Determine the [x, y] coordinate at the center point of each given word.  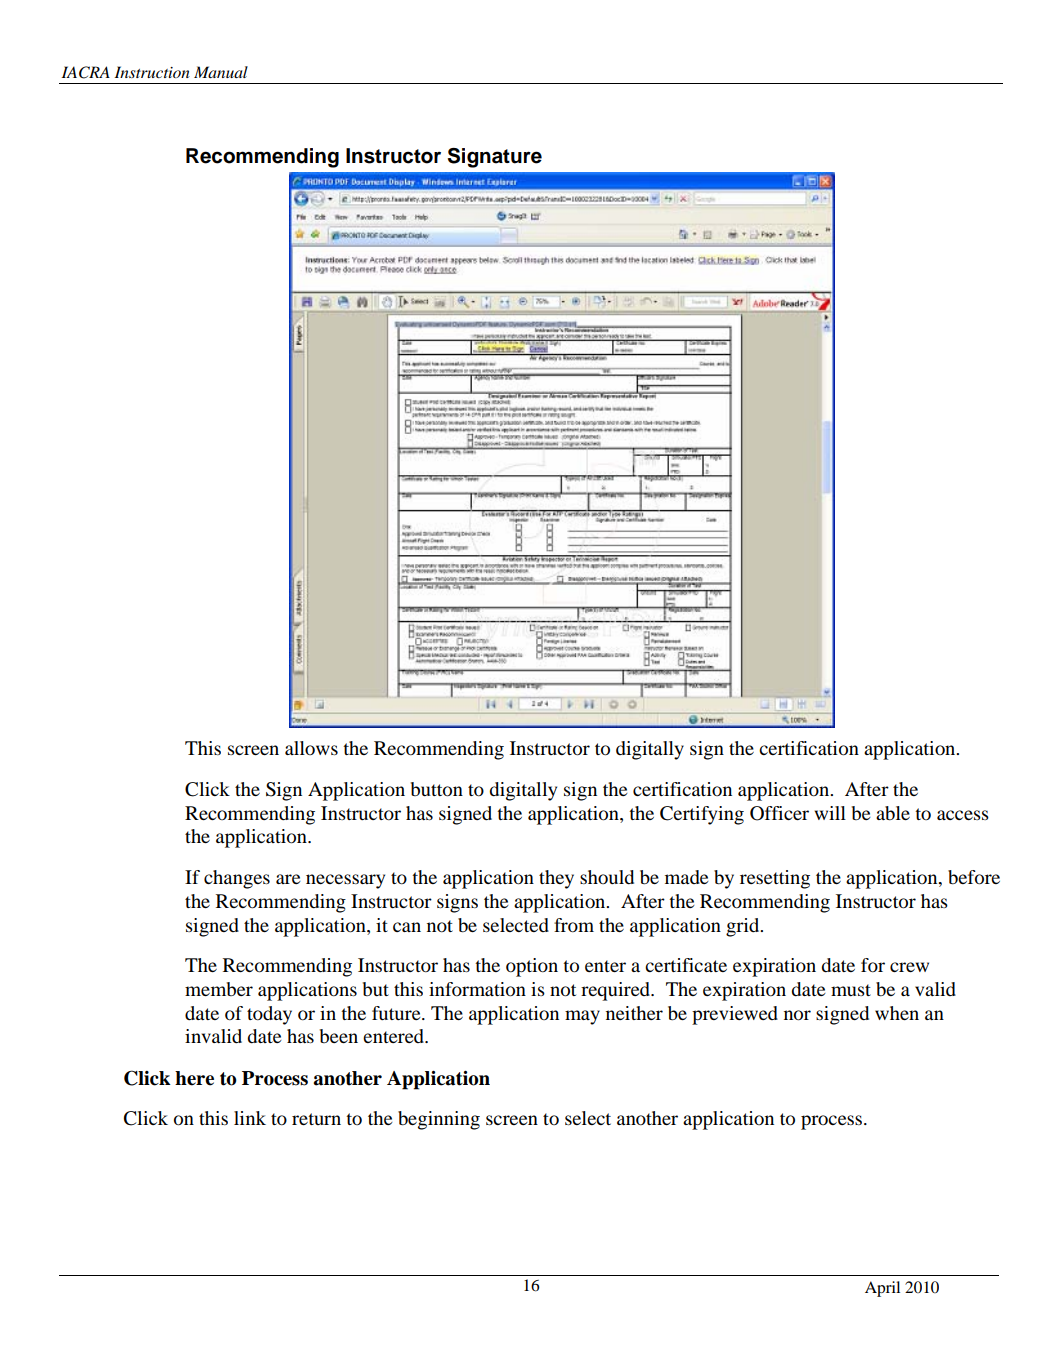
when [897, 1013]
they [556, 879]
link [250, 1118]
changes [237, 879]
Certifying [702, 815]
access [963, 815]
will [830, 813]
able [893, 813]
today [269, 1015]
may [582, 1017]
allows [311, 748]
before [974, 877]
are [288, 879]
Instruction [152, 72]
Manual [221, 72]
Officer [779, 813]
